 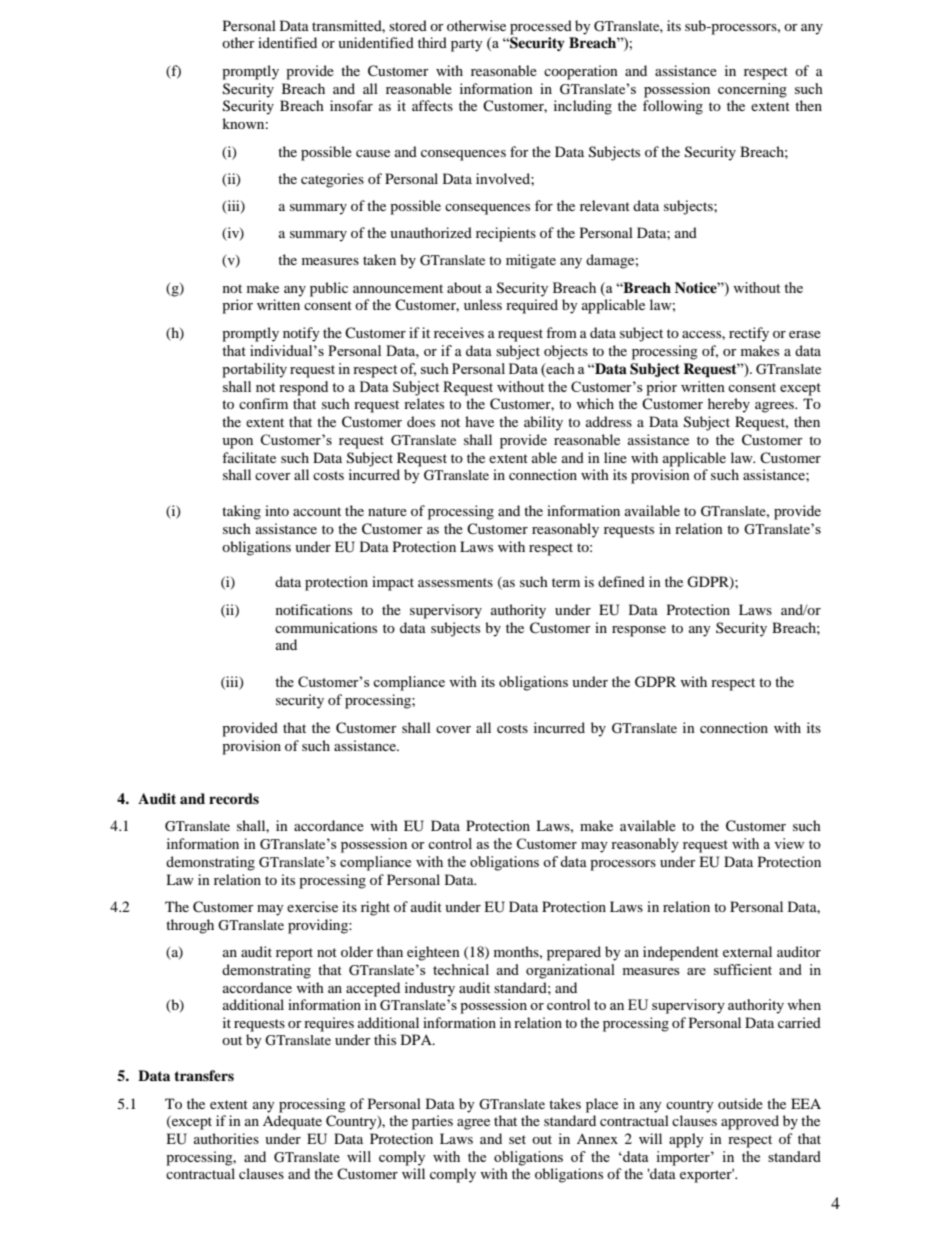 What do you see at coordinates (455, 582) in the screenshot?
I see `assessments` at bounding box center [455, 582].
